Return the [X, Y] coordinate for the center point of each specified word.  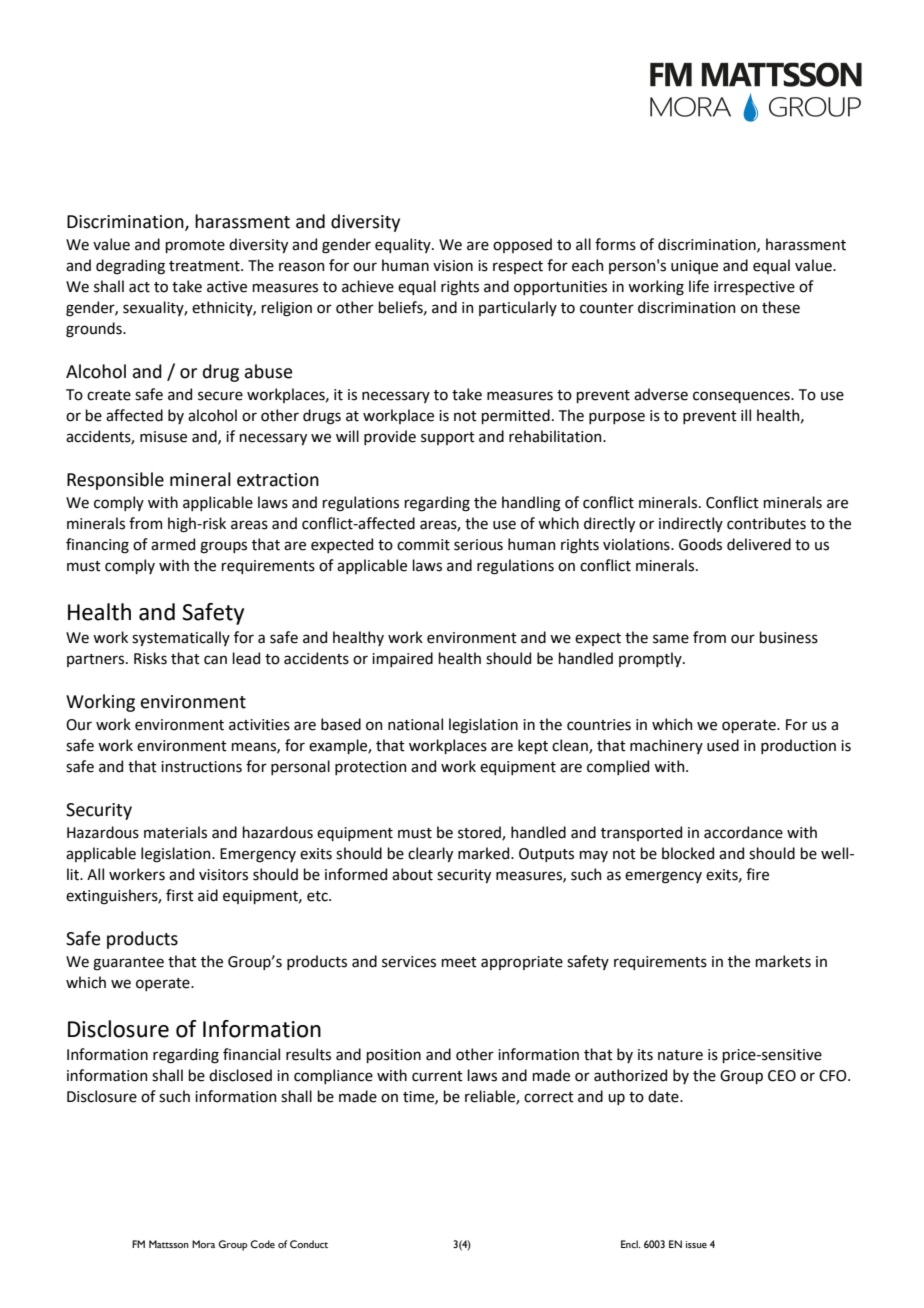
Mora [203, 1244]
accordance [743, 832]
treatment [205, 266]
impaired [402, 659]
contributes [766, 523]
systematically [181, 638]
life [699, 286]
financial [251, 1054]
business [788, 637]
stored [480, 833]
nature [680, 1055]
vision [453, 266]
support [448, 438]
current [437, 1076]
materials [175, 832]
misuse [163, 437]
